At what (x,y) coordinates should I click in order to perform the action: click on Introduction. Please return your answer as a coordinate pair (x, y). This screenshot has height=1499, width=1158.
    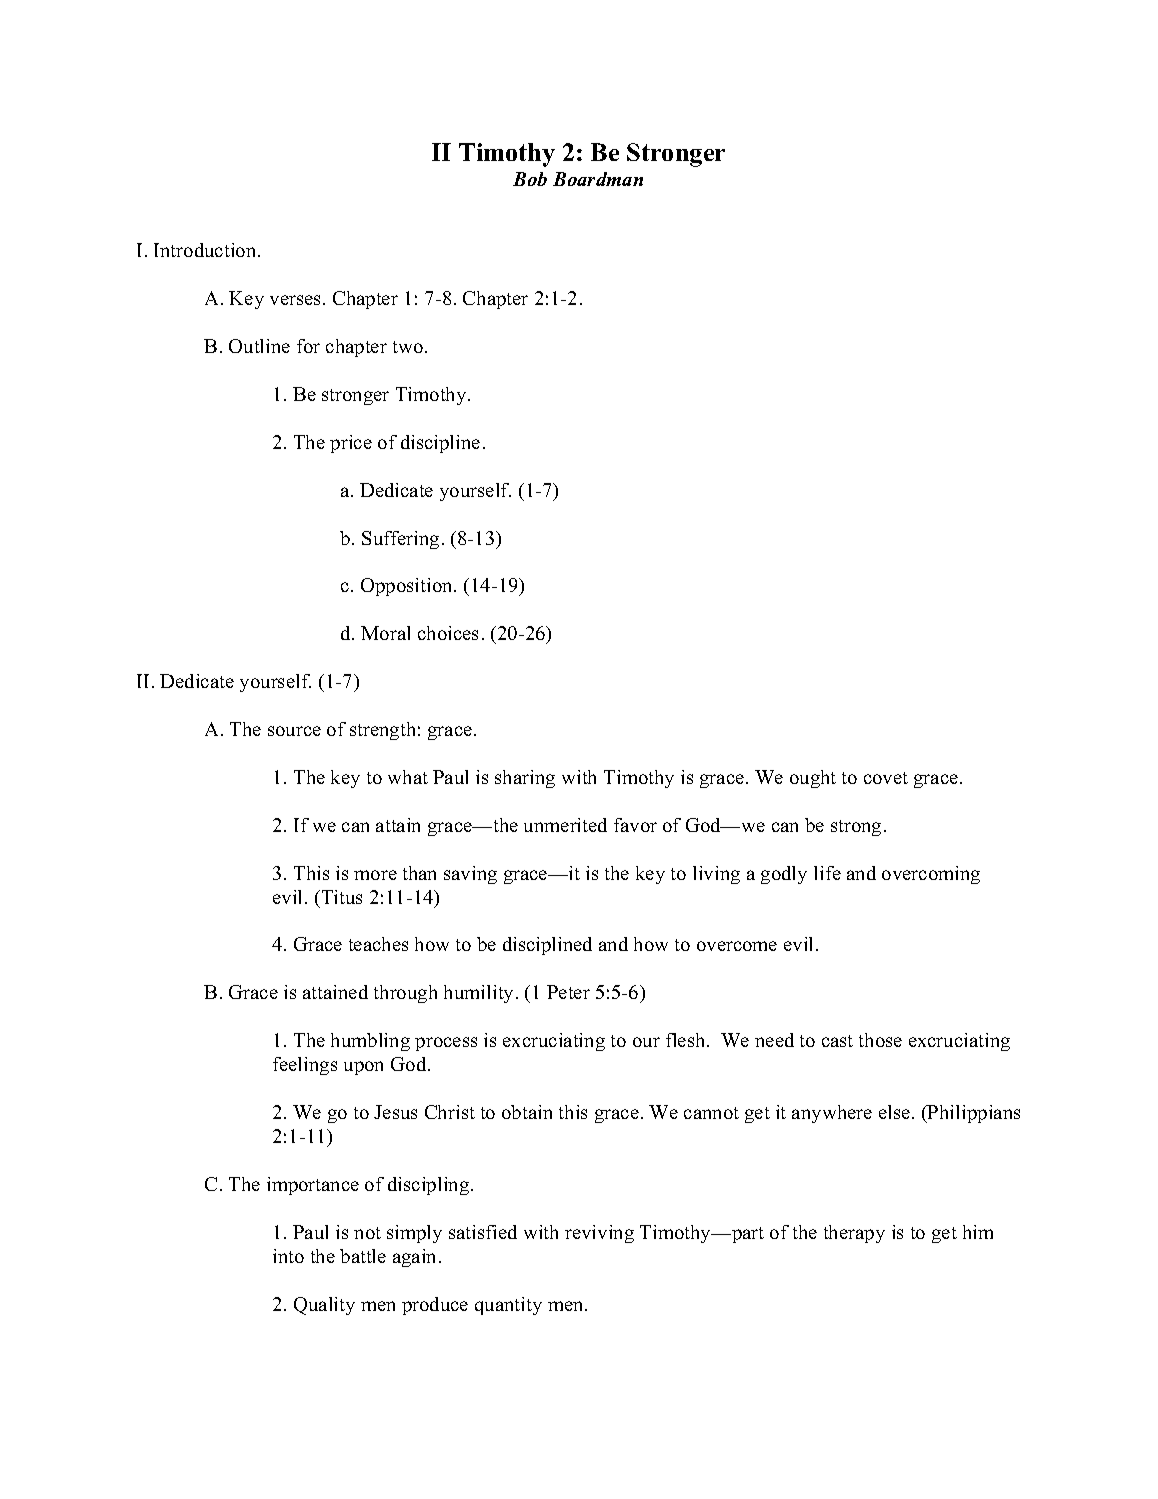
    Looking at the image, I should click on (206, 250).
